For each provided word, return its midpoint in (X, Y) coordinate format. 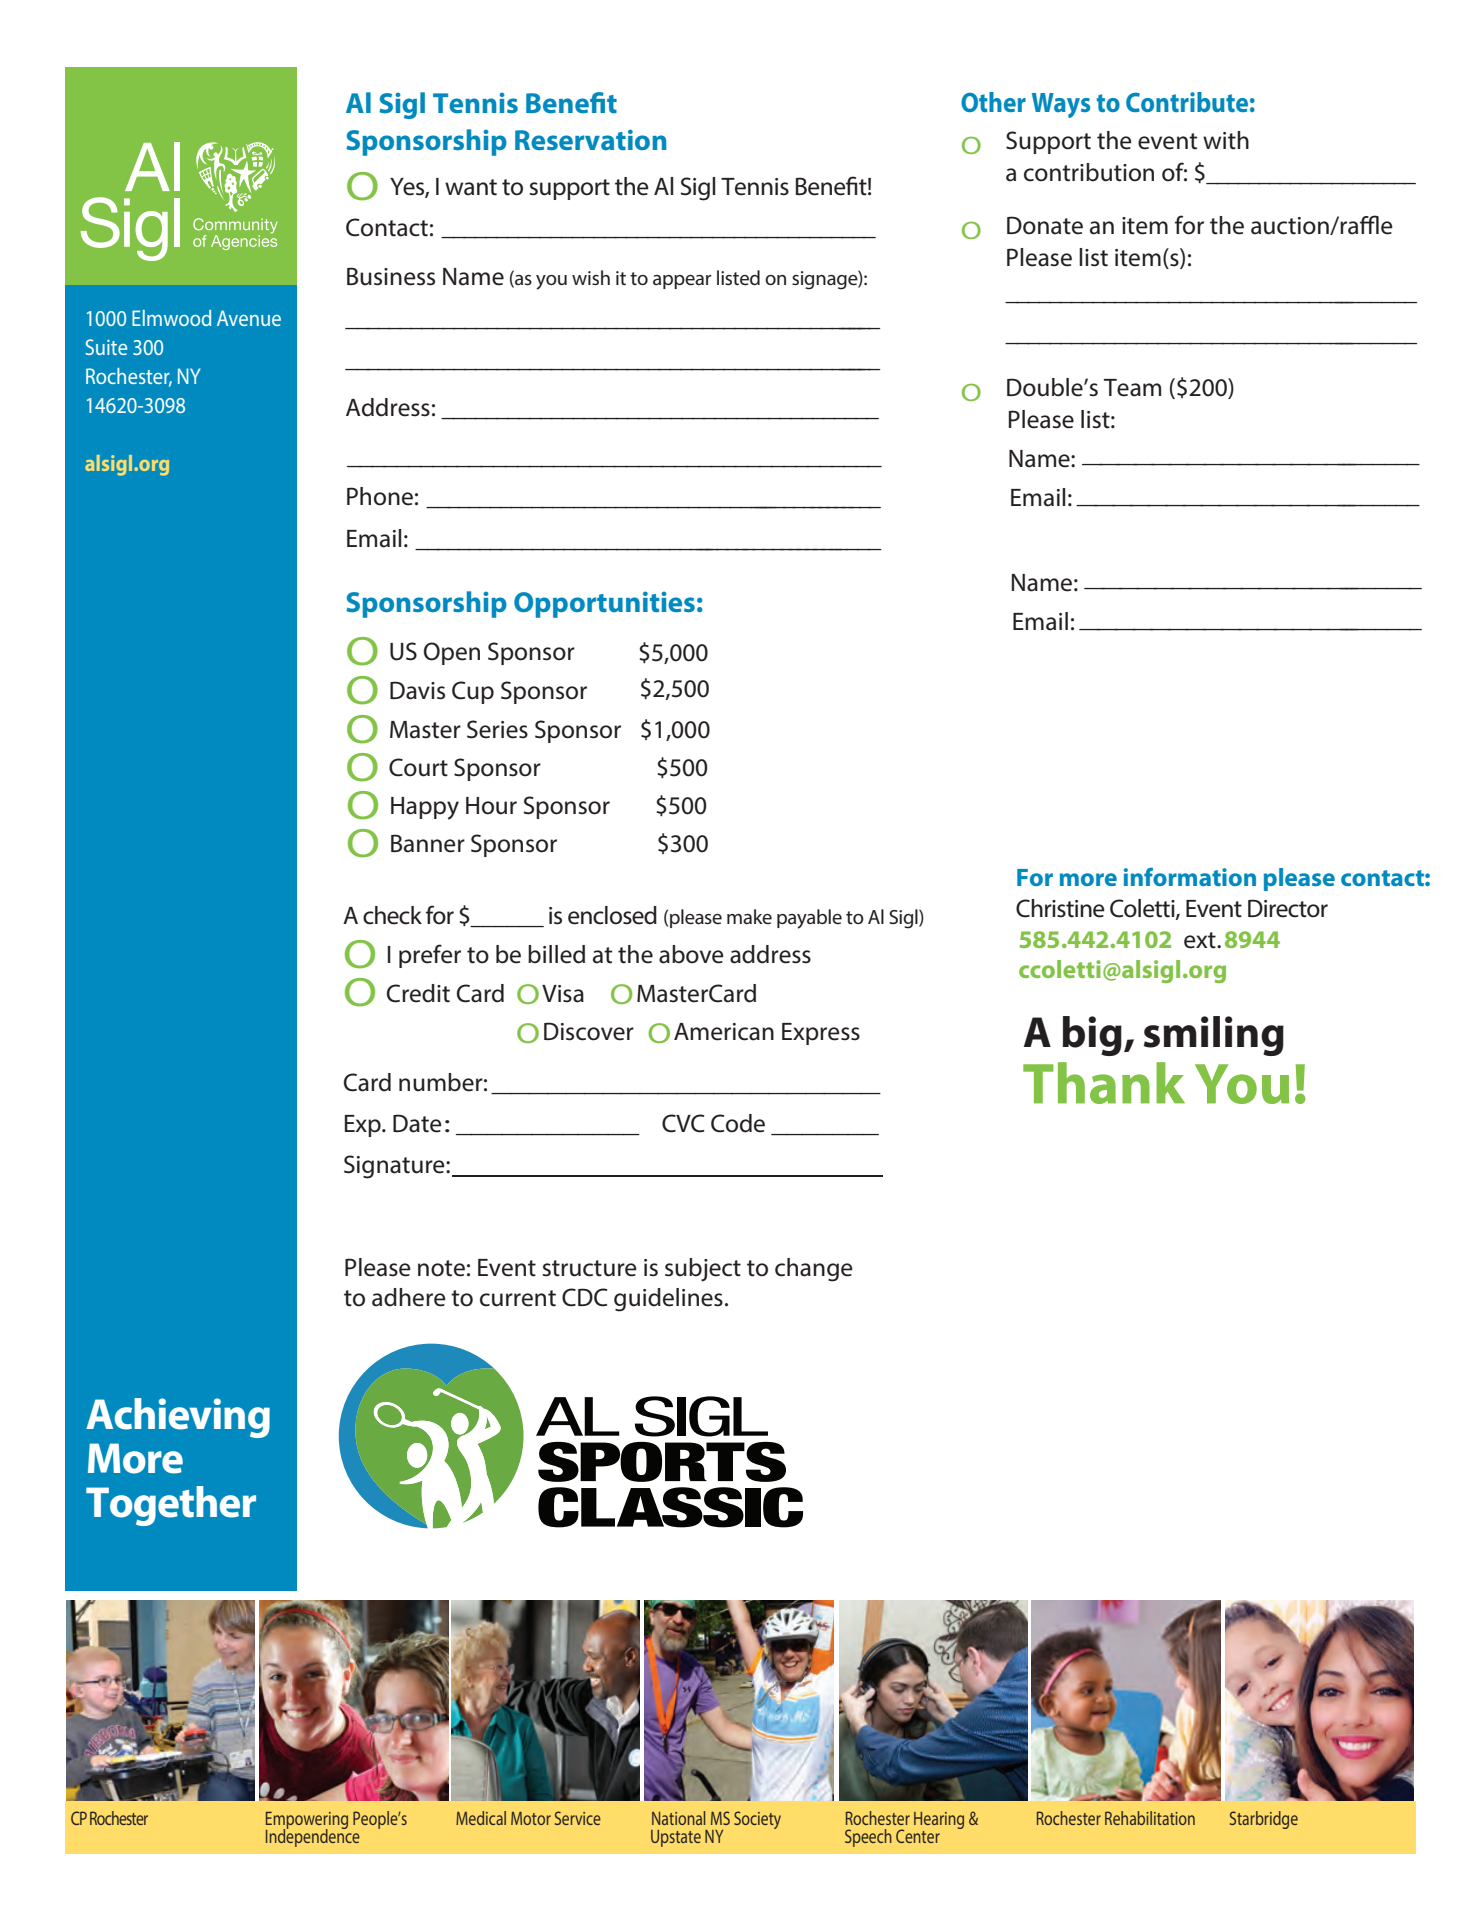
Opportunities (604, 604)
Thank (1104, 1083)
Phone (380, 496)
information (1190, 877)
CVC (683, 1123)
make (749, 916)
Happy (425, 808)
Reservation (590, 139)
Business (391, 276)
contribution (1089, 172)
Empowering (307, 1821)
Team (1132, 388)
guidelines (668, 1300)
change (814, 1270)
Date (417, 1123)
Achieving (178, 1418)
